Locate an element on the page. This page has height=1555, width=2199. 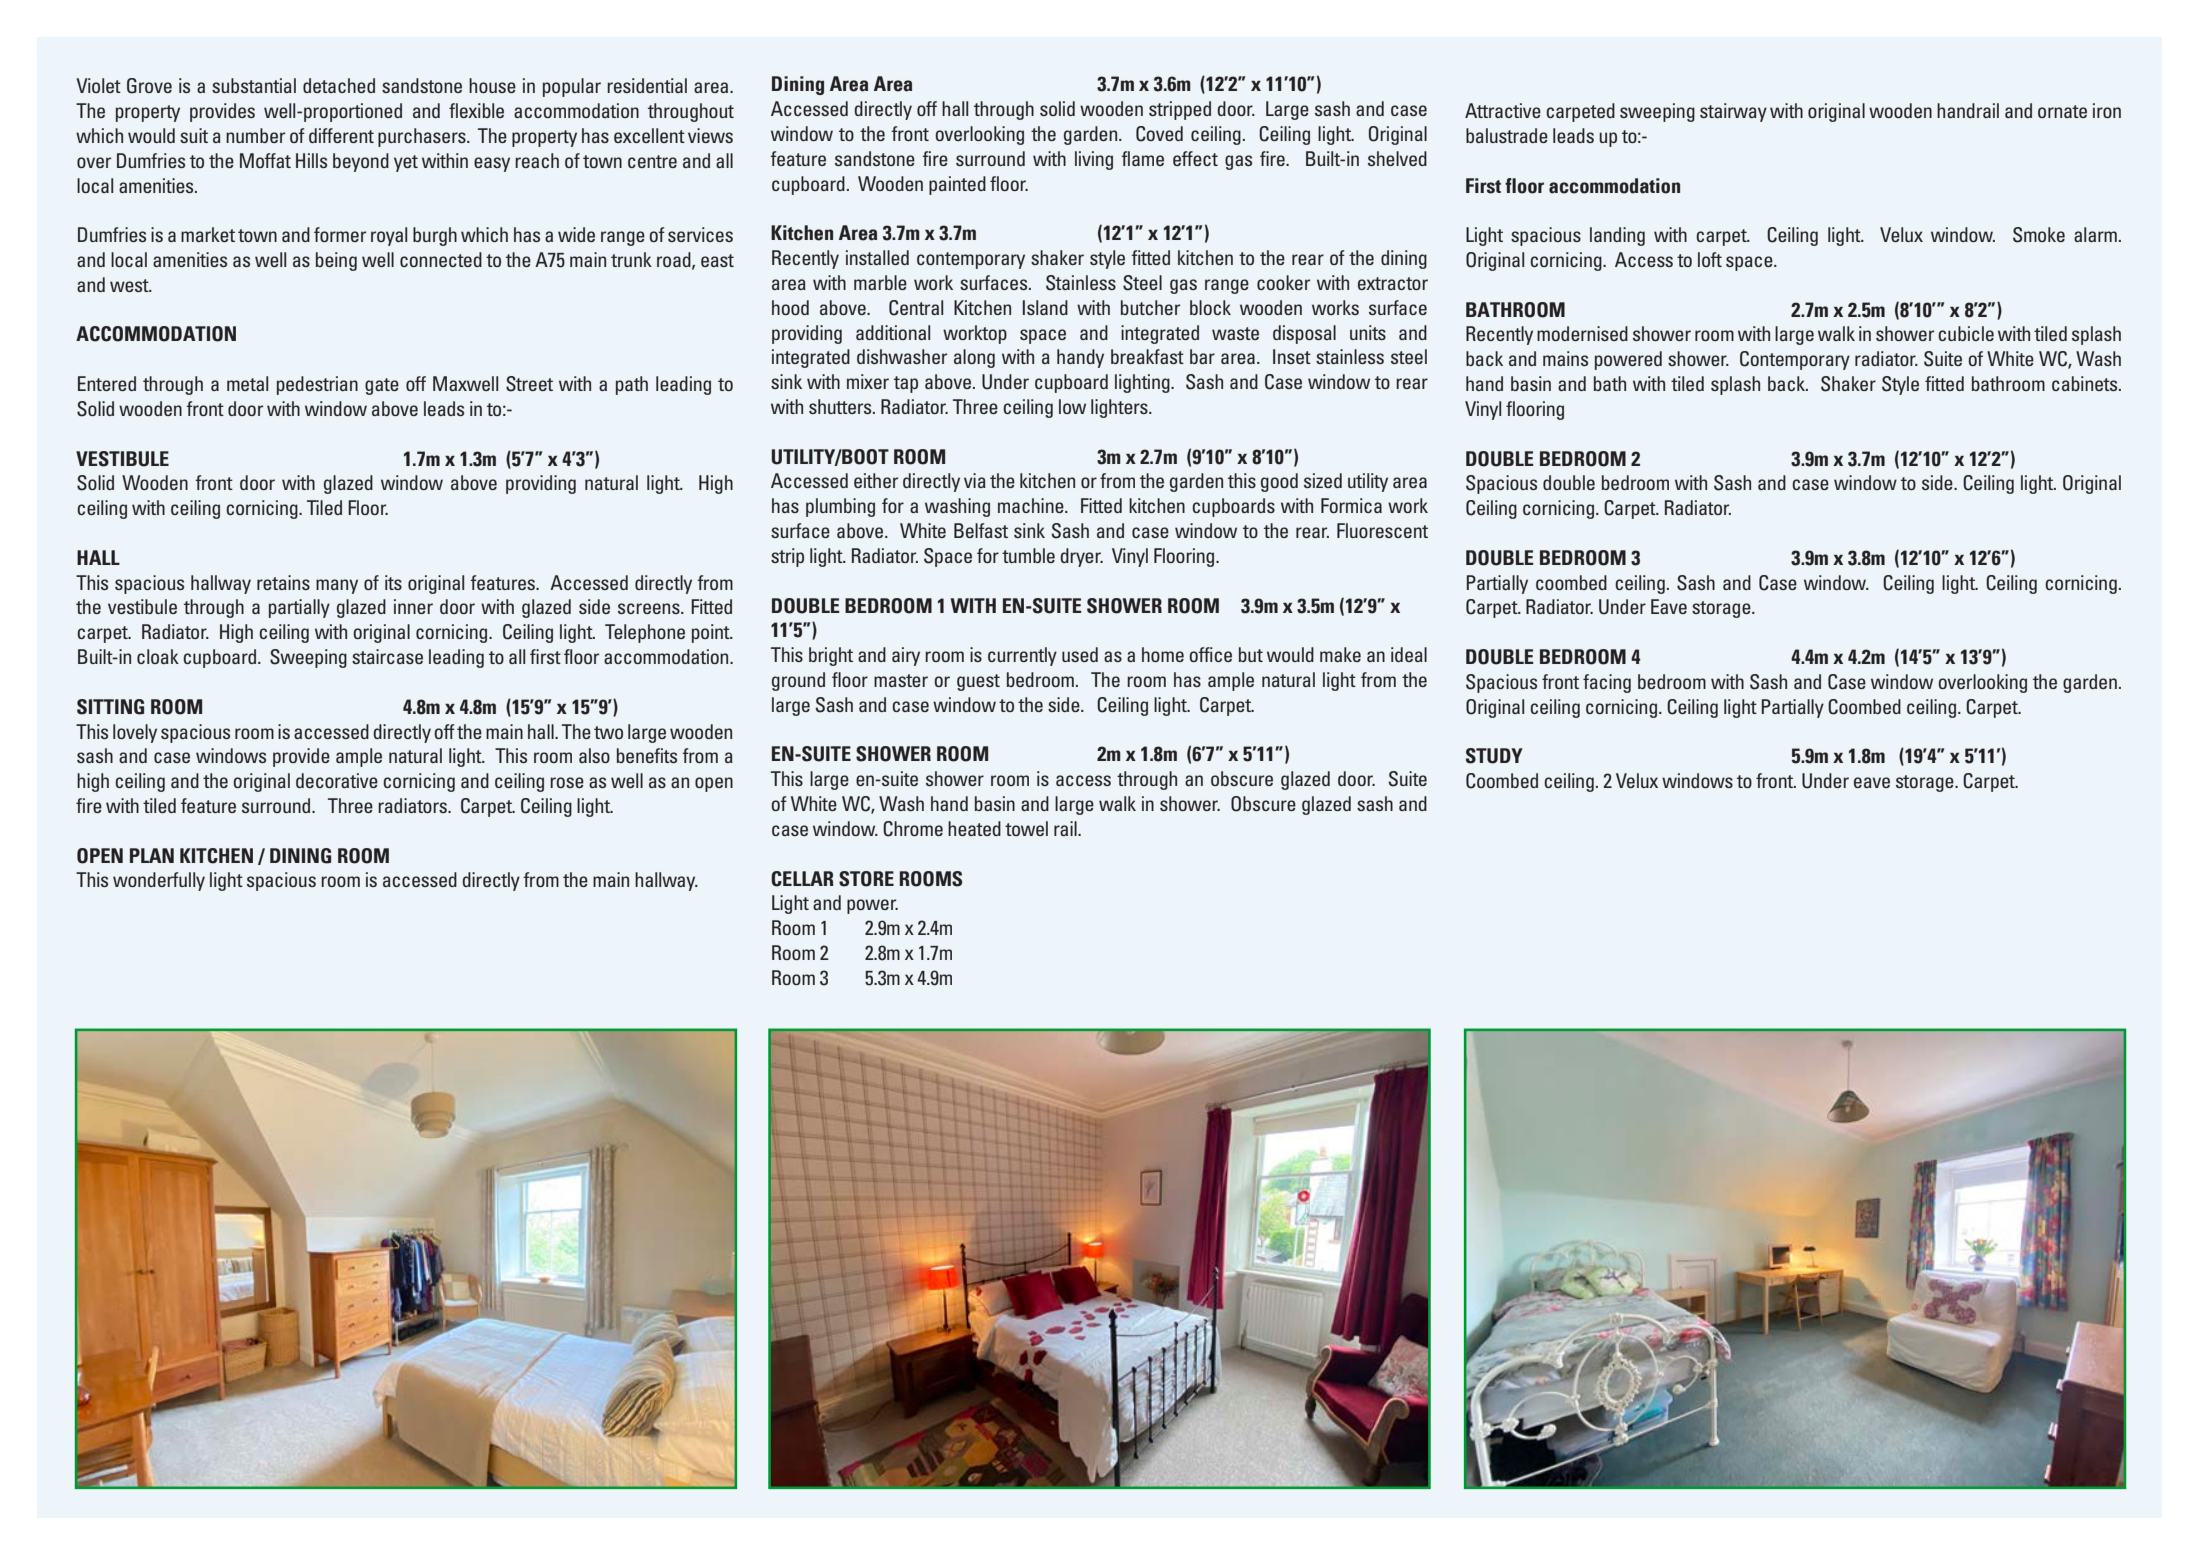
detached is located at coordinates (339, 85).
